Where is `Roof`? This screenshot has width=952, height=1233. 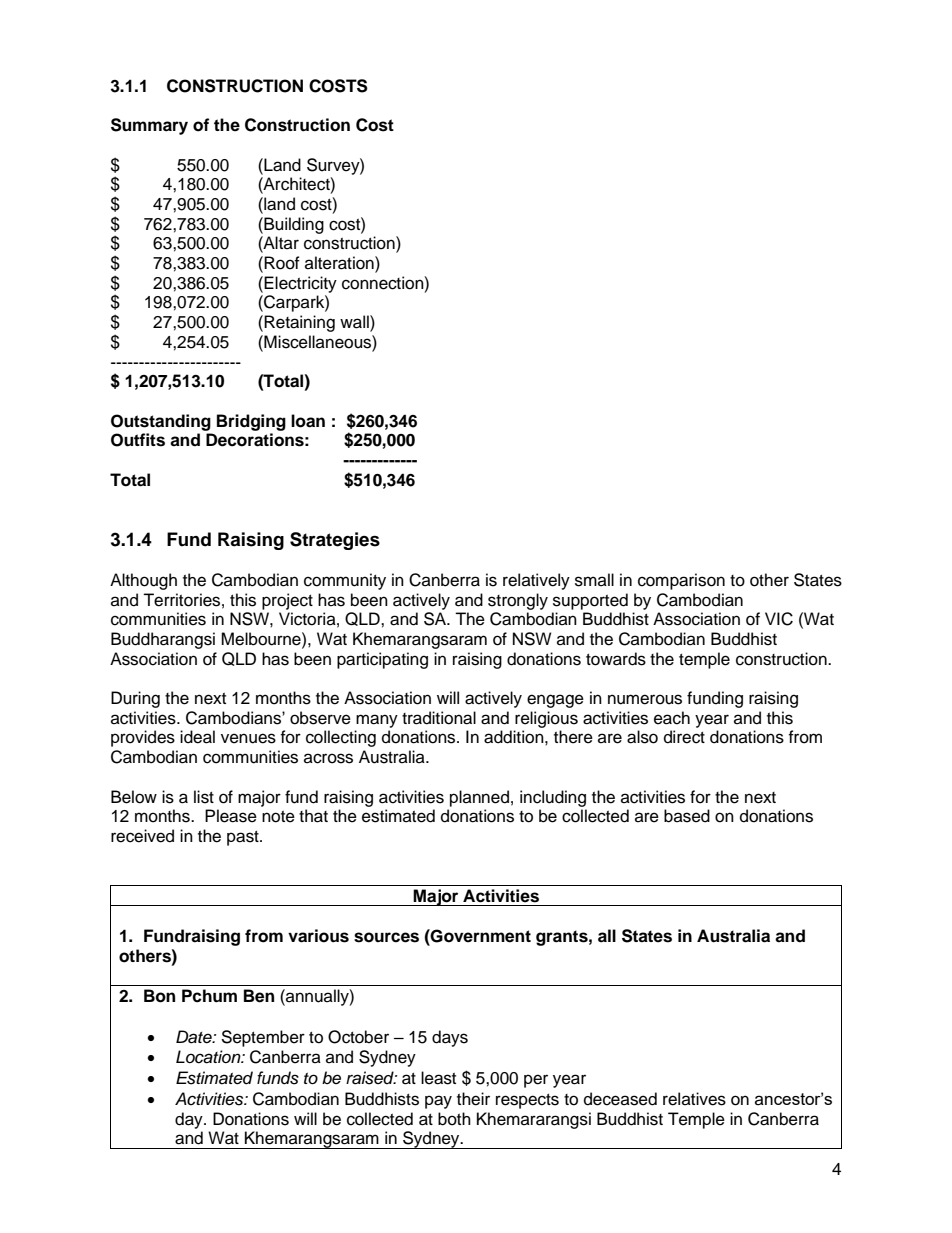
Roof is located at coordinates (282, 263).
